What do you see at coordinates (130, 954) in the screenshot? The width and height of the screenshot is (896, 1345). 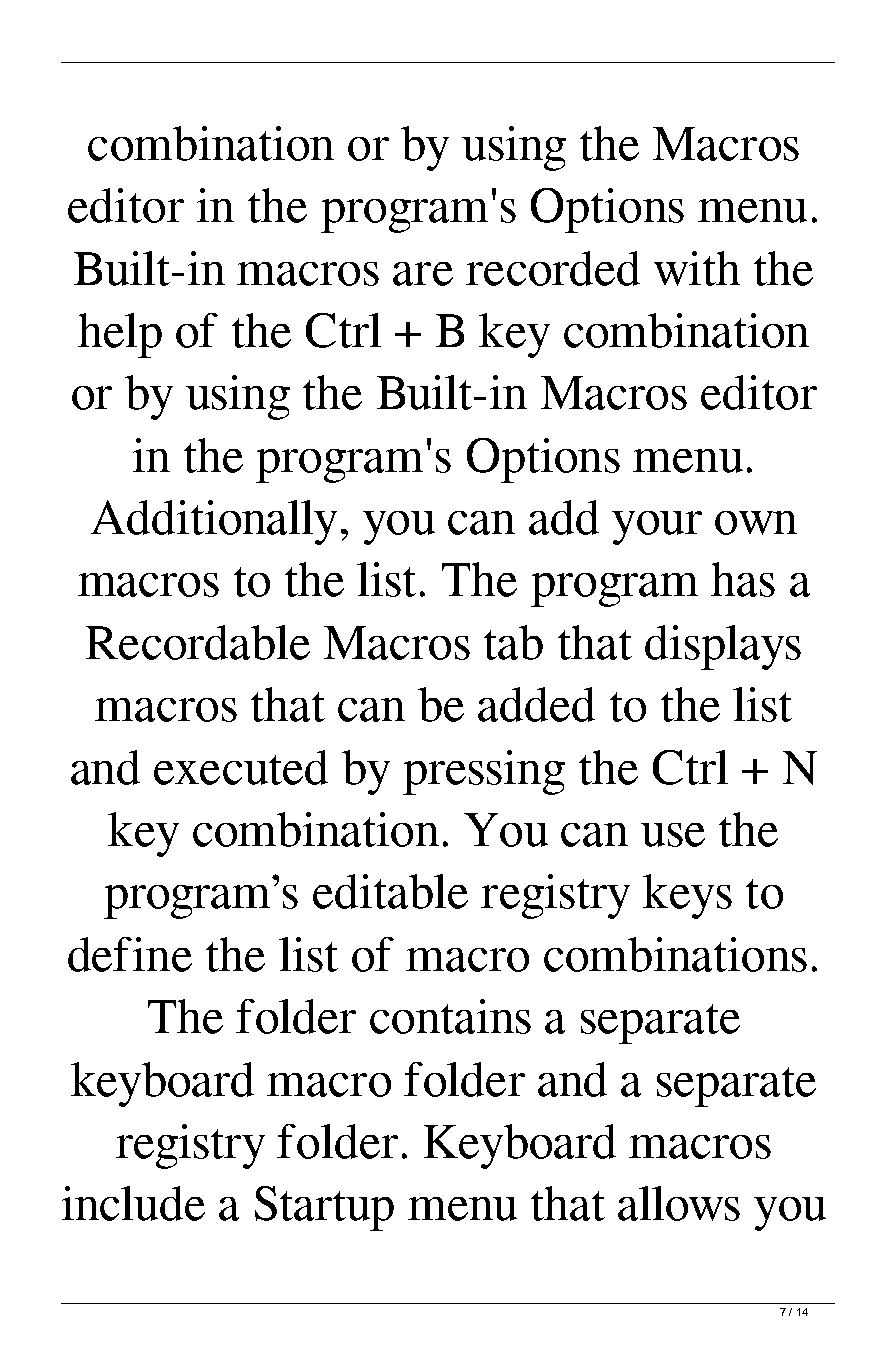 I see `define` at bounding box center [130, 954].
